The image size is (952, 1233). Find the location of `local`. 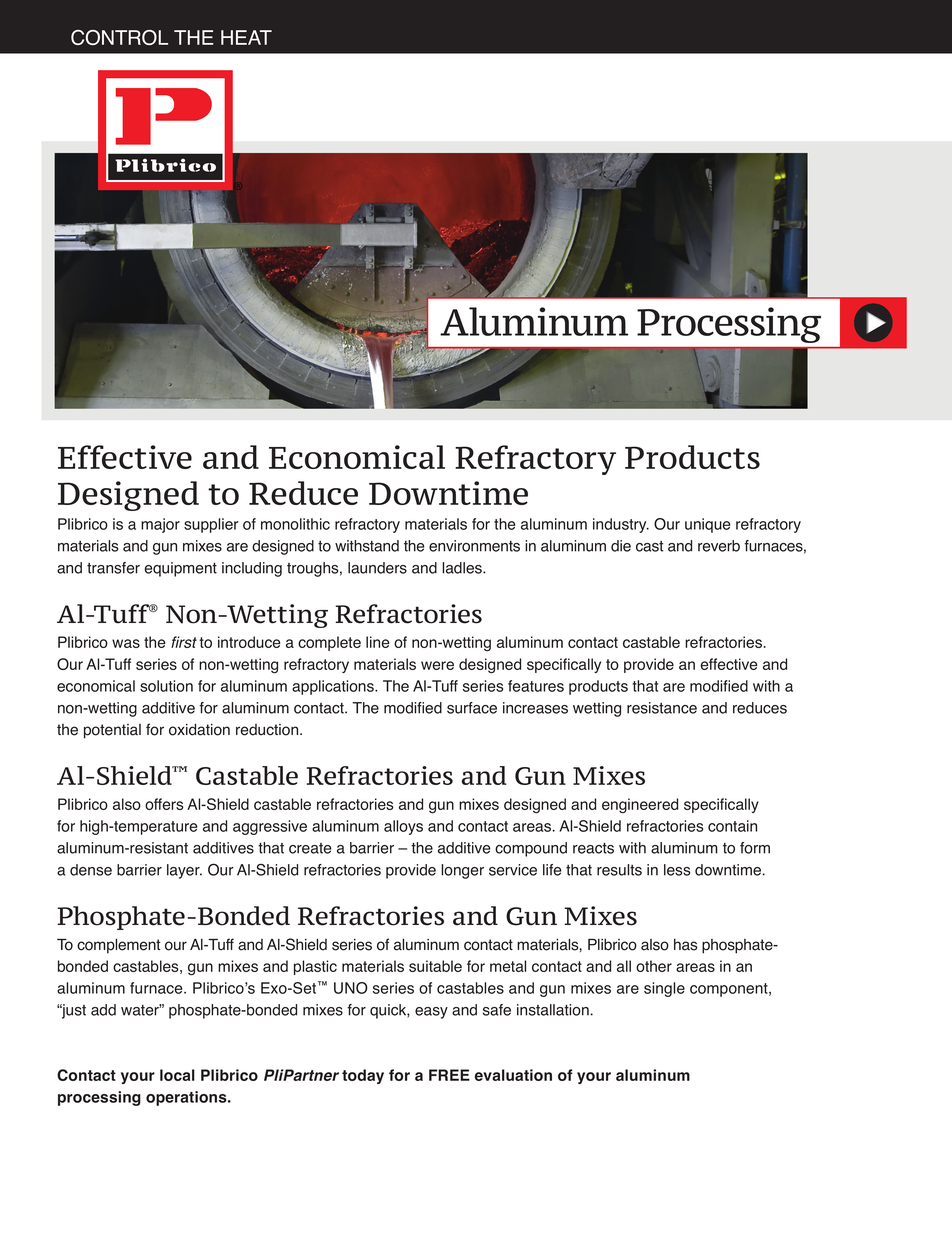

local is located at coordinates (177, 1075).
